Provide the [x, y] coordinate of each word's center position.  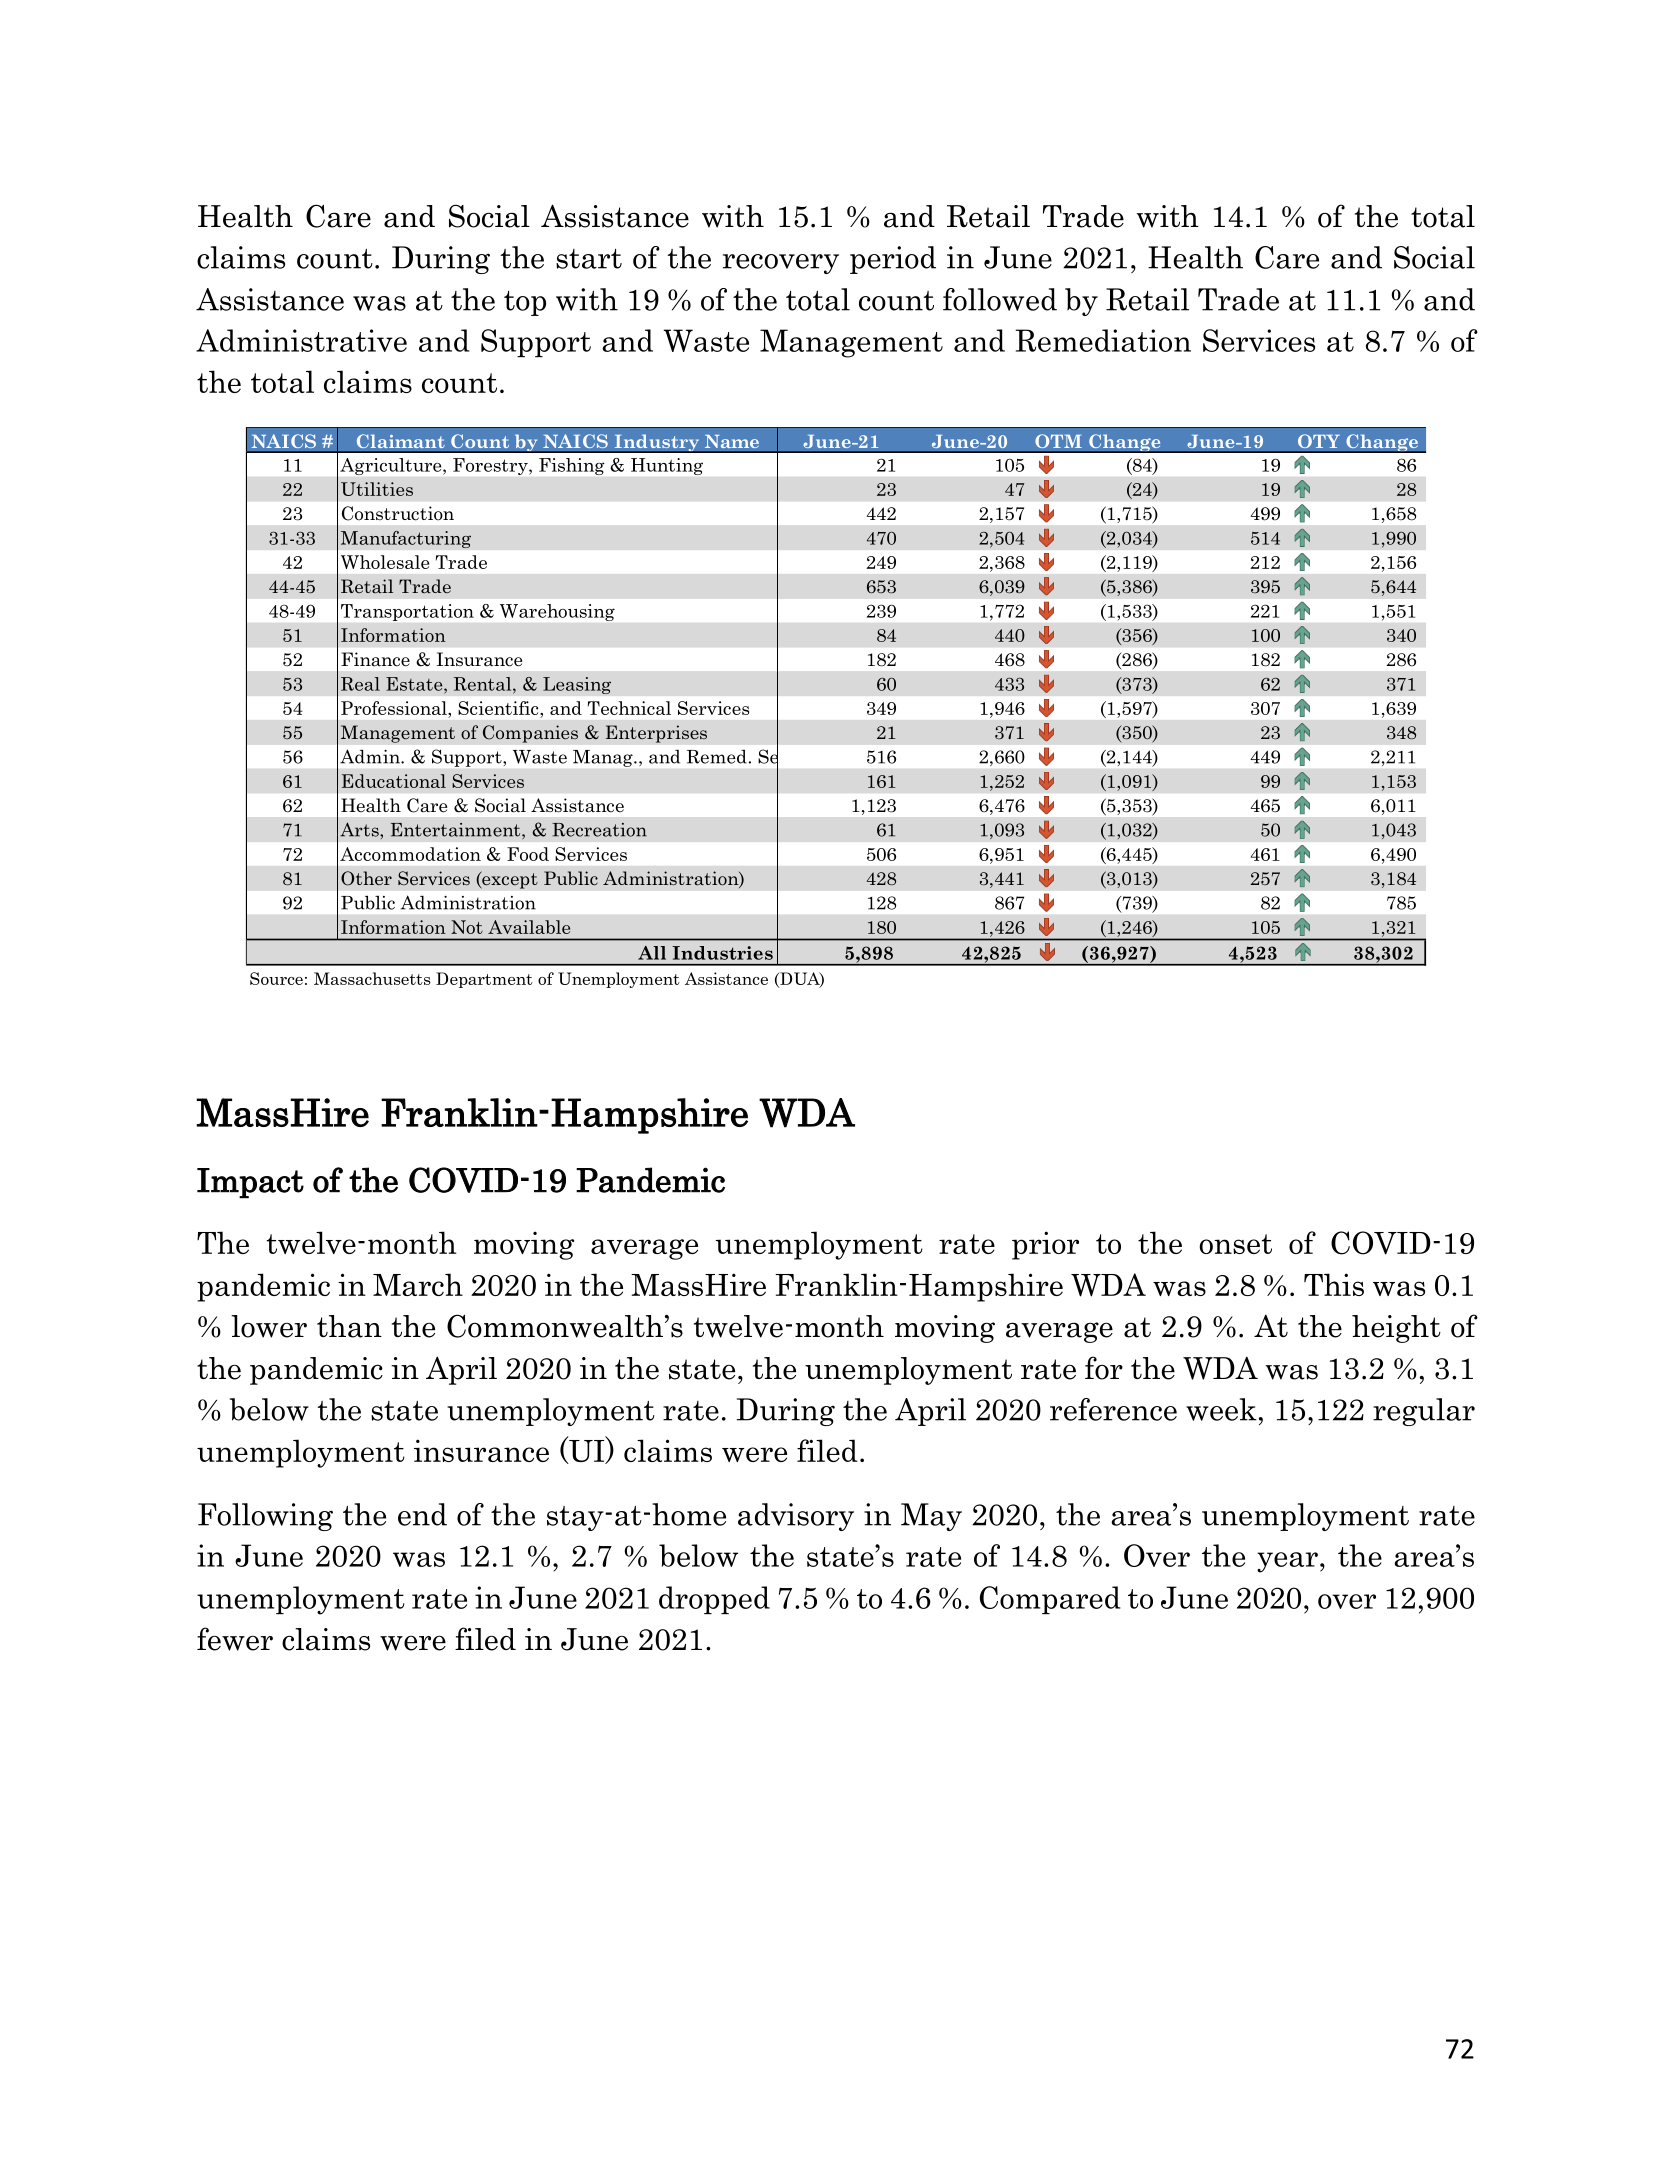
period [893, 260]
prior [1045, 1245]
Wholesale [385, 562]
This [1334, 1284]
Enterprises [656, 734]
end [422, 1514]
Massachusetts [372, 978]
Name [731, 441]
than [349, 1326]
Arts [360, 829]
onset [1235, 1244]
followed [1000, 299]
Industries [722, 953]
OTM [1058, 441]
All [652, 953]
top [525, 303]
